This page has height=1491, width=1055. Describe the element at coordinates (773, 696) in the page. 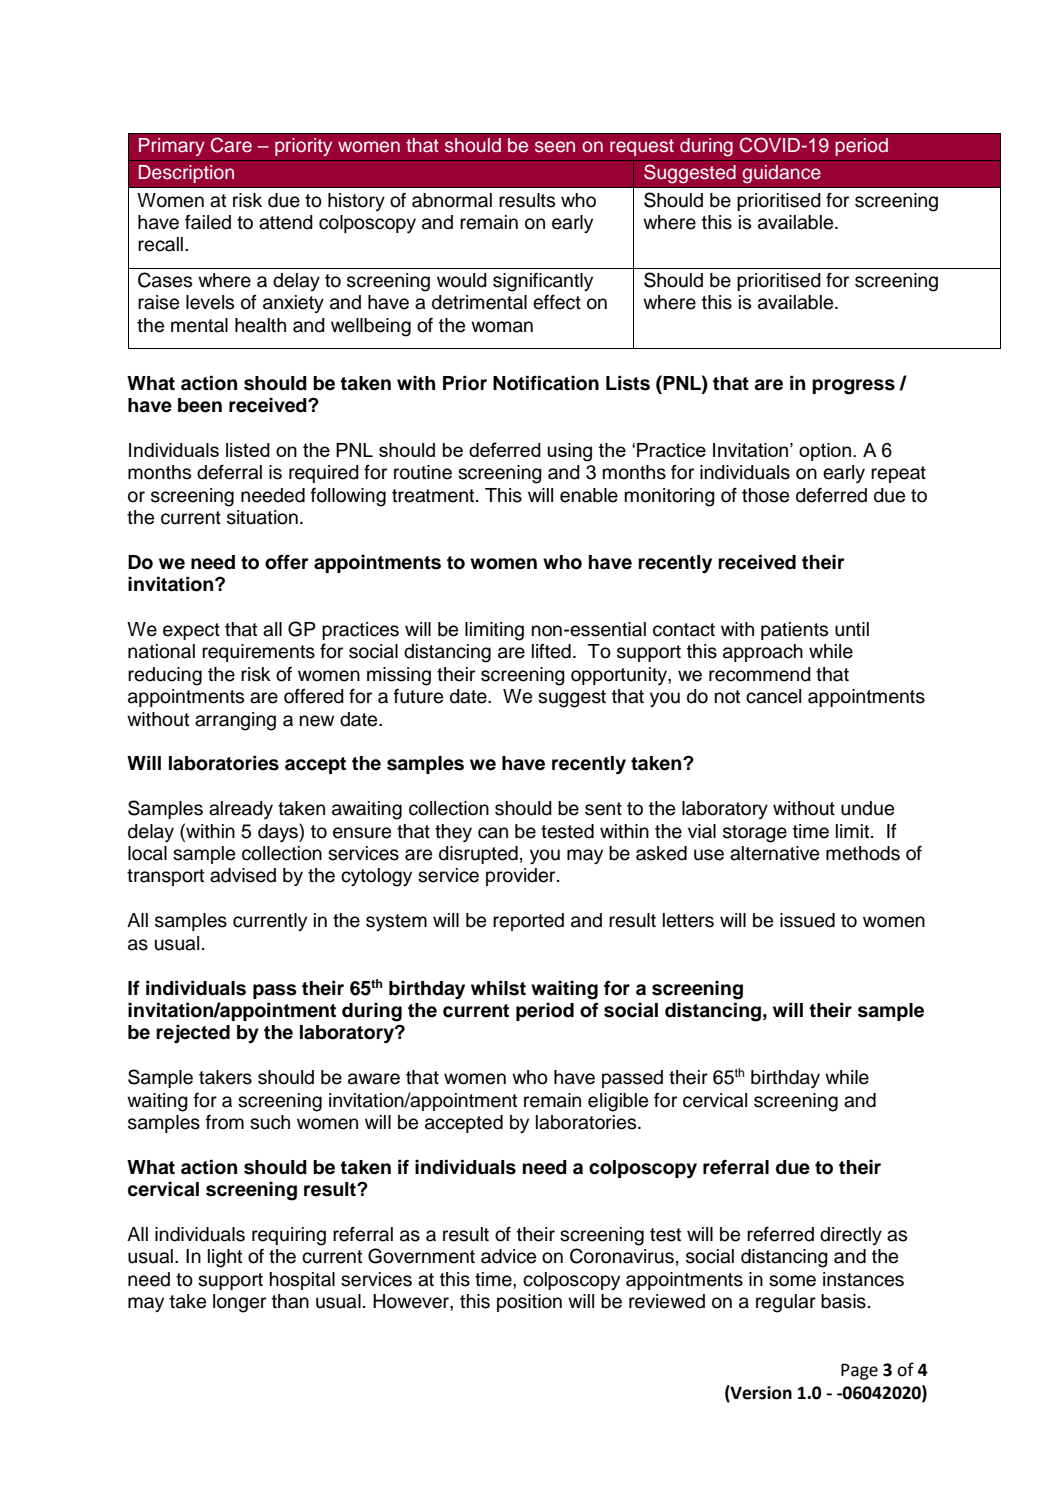

I see `cancel` at that location.
